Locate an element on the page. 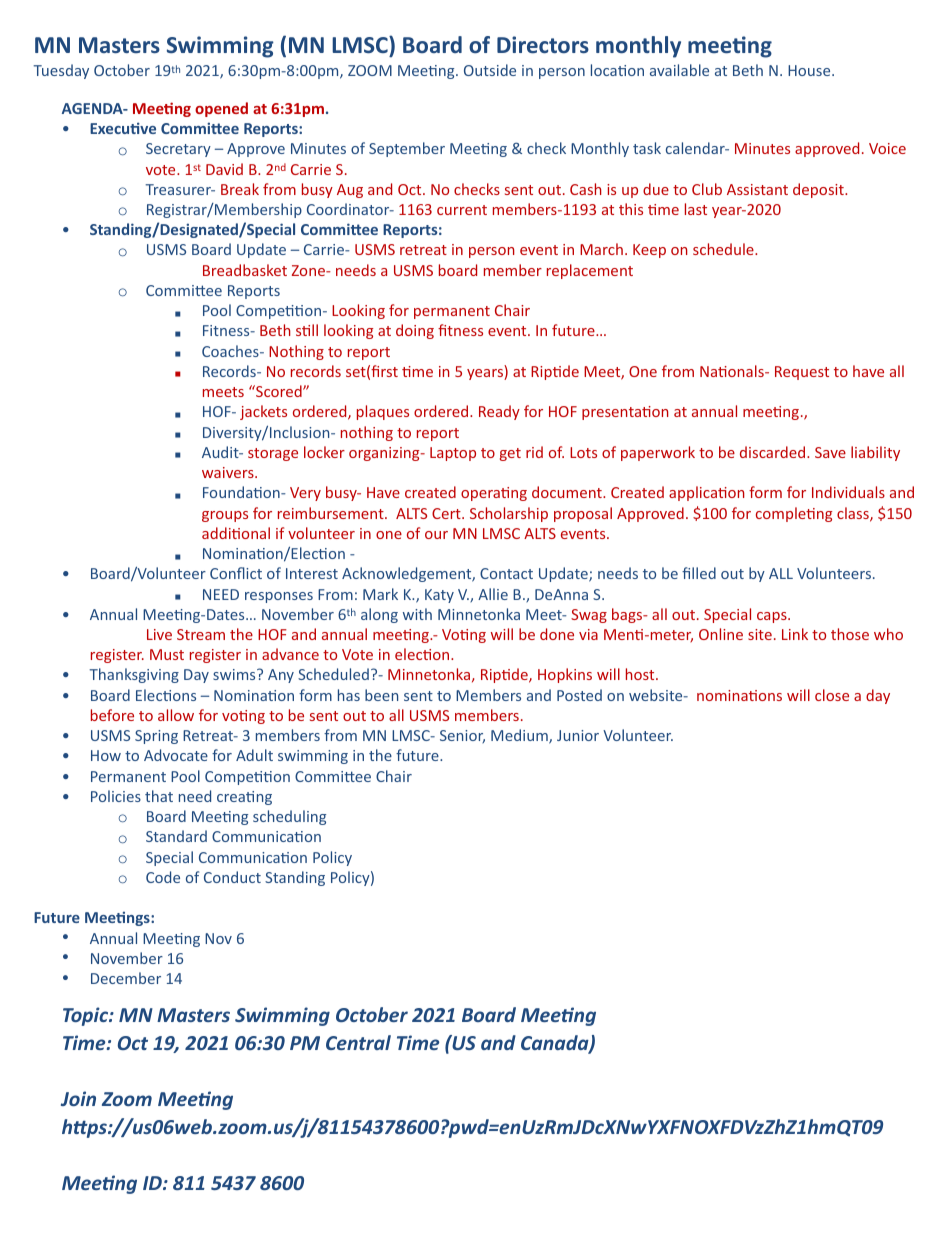 The height and width of the image is (1233, 952). Outside is located at coordinates (490, 70).
